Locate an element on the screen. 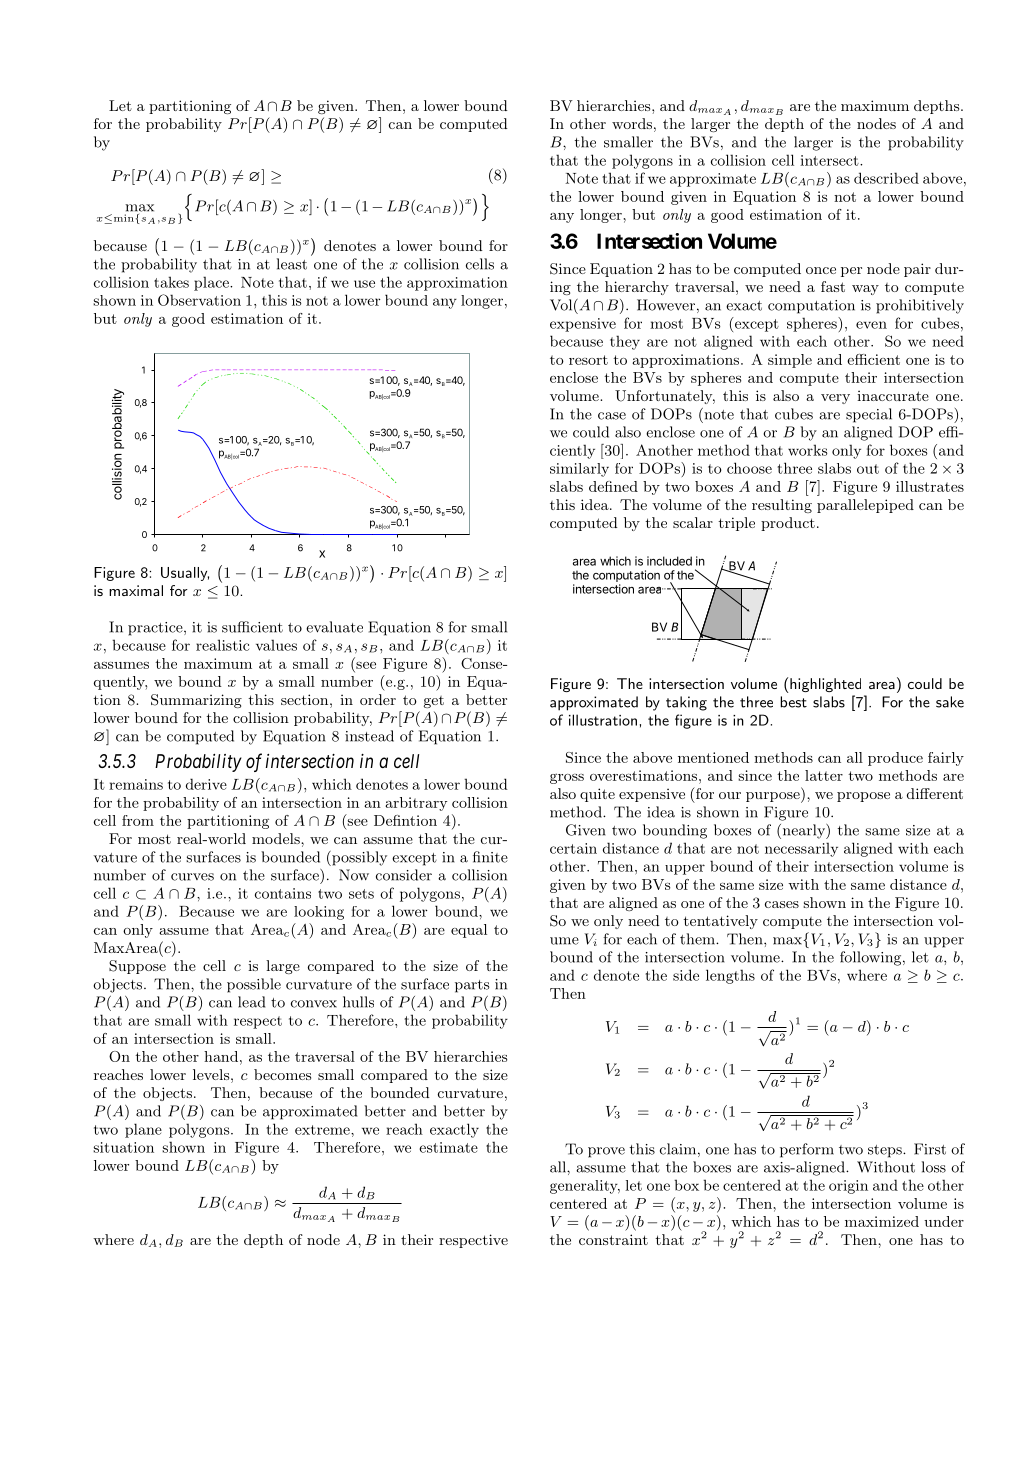 The image size is (1032, 1461). Summarizing is located at coordinates (196, 701).
